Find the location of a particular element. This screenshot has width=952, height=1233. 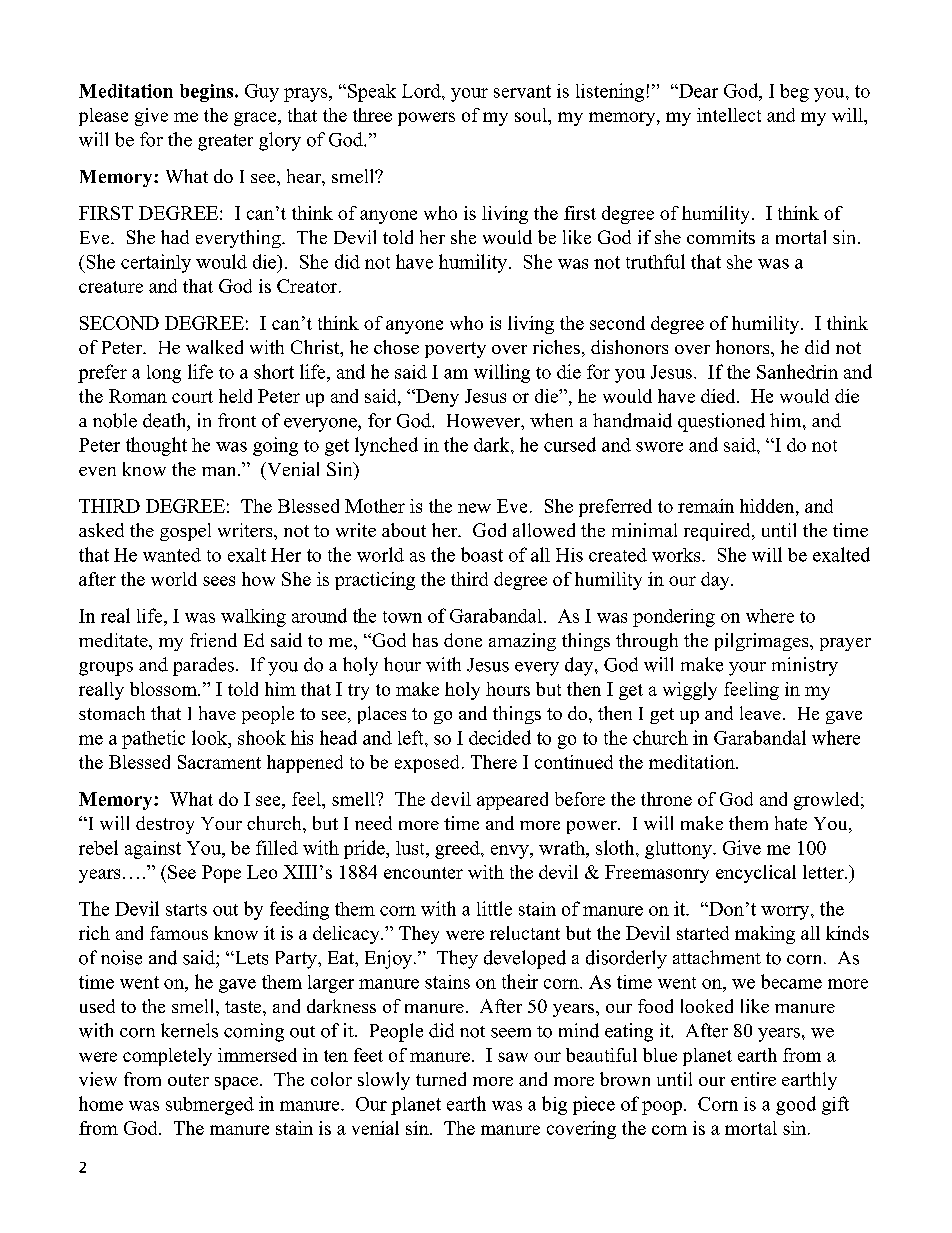

pilgrimages is located at coordinates (763, 642).
